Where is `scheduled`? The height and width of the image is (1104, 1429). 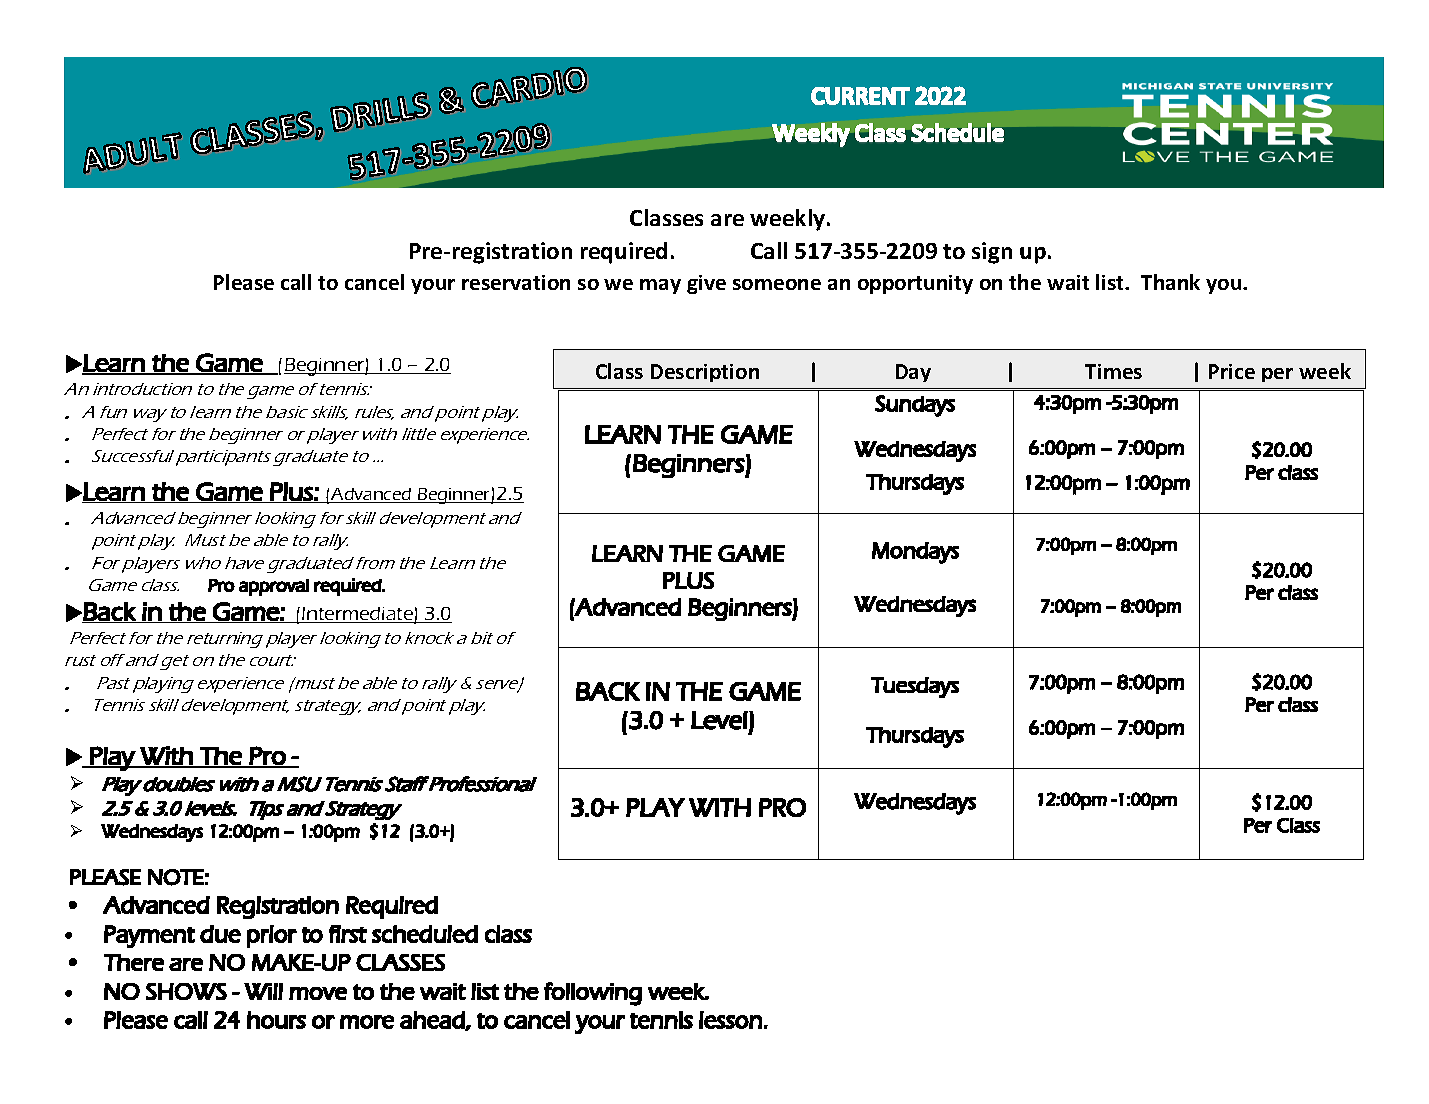
scheduled is located at coordinates (425, 934).
